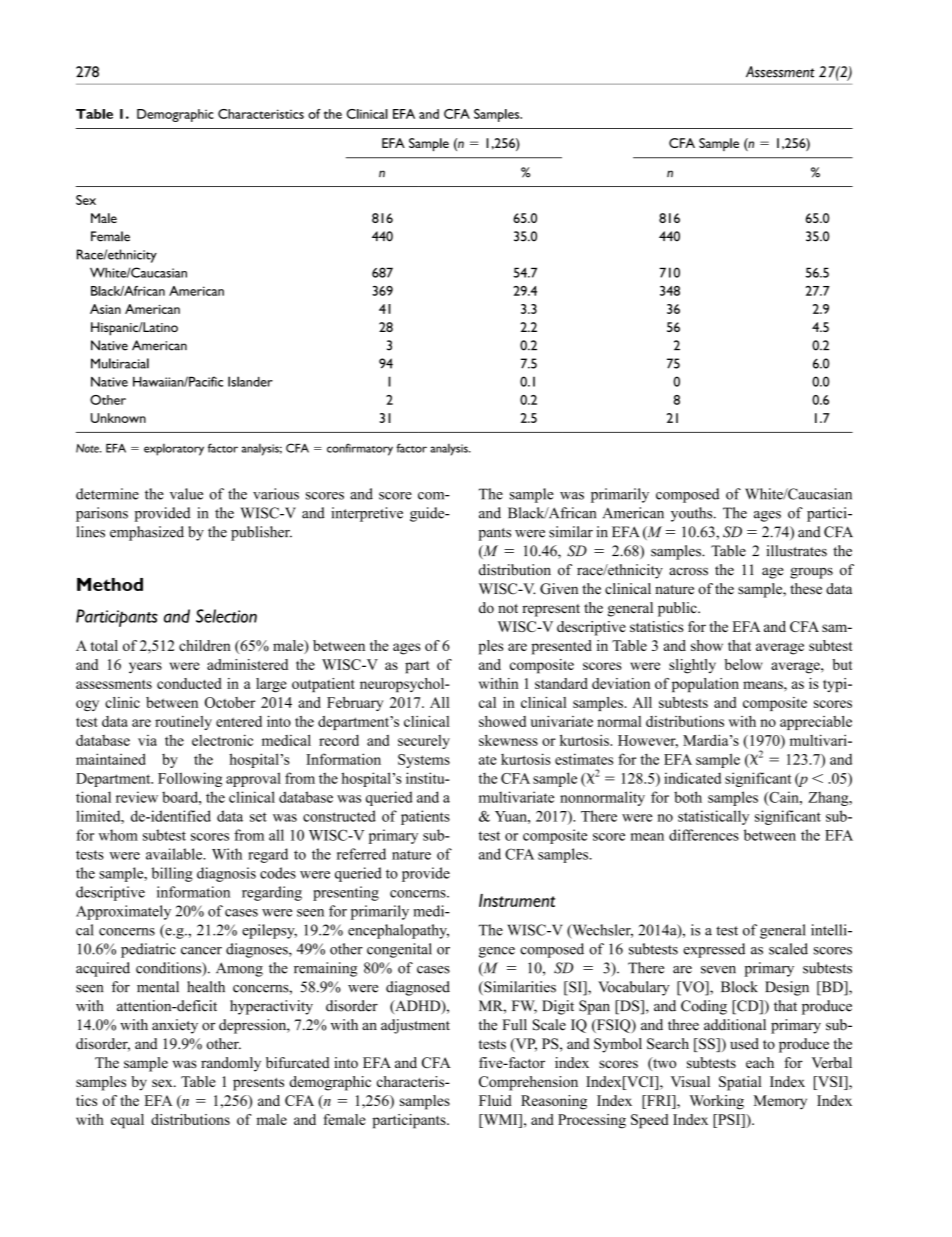 The height and width of the image is (1237, 952). Describe the element at coordinates (127, 1121) in the image. I see `equal` at that location.
